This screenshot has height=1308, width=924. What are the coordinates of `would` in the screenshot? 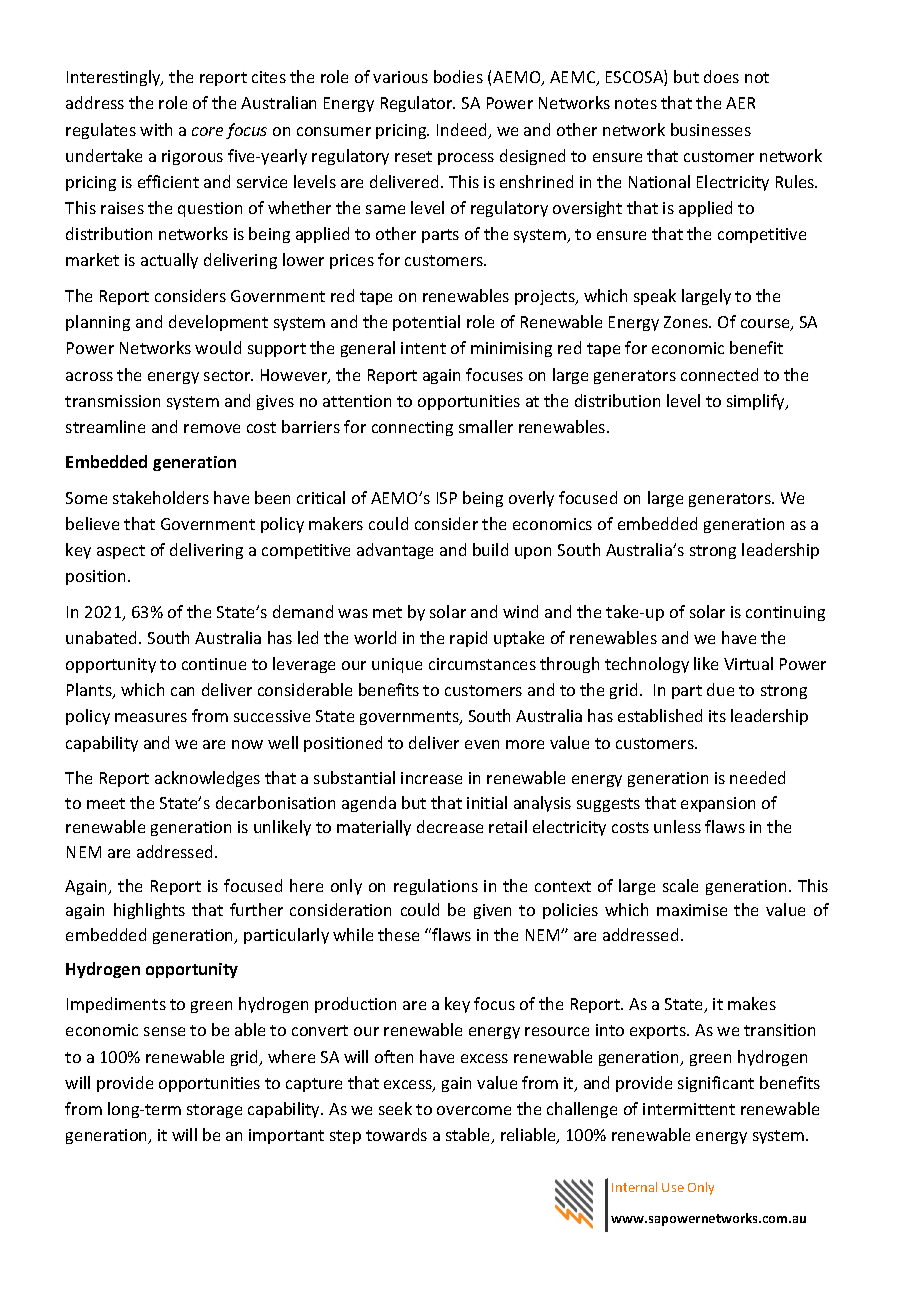 It's located at (218, 347).
